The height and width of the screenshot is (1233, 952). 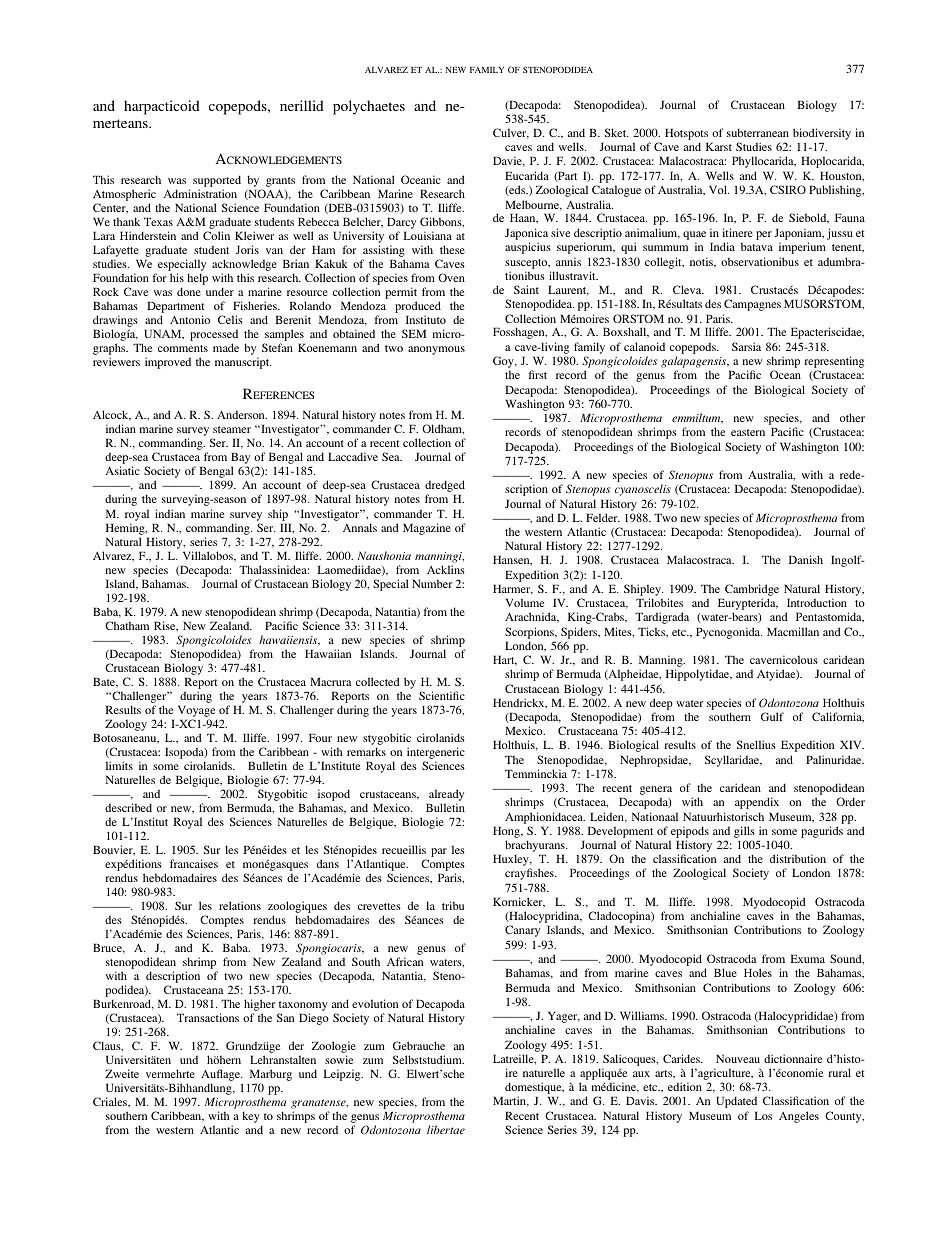 What do you see at coordinates (748, 432) in the screenshot?
I see `eastern` at bounding box center [748, 432].
